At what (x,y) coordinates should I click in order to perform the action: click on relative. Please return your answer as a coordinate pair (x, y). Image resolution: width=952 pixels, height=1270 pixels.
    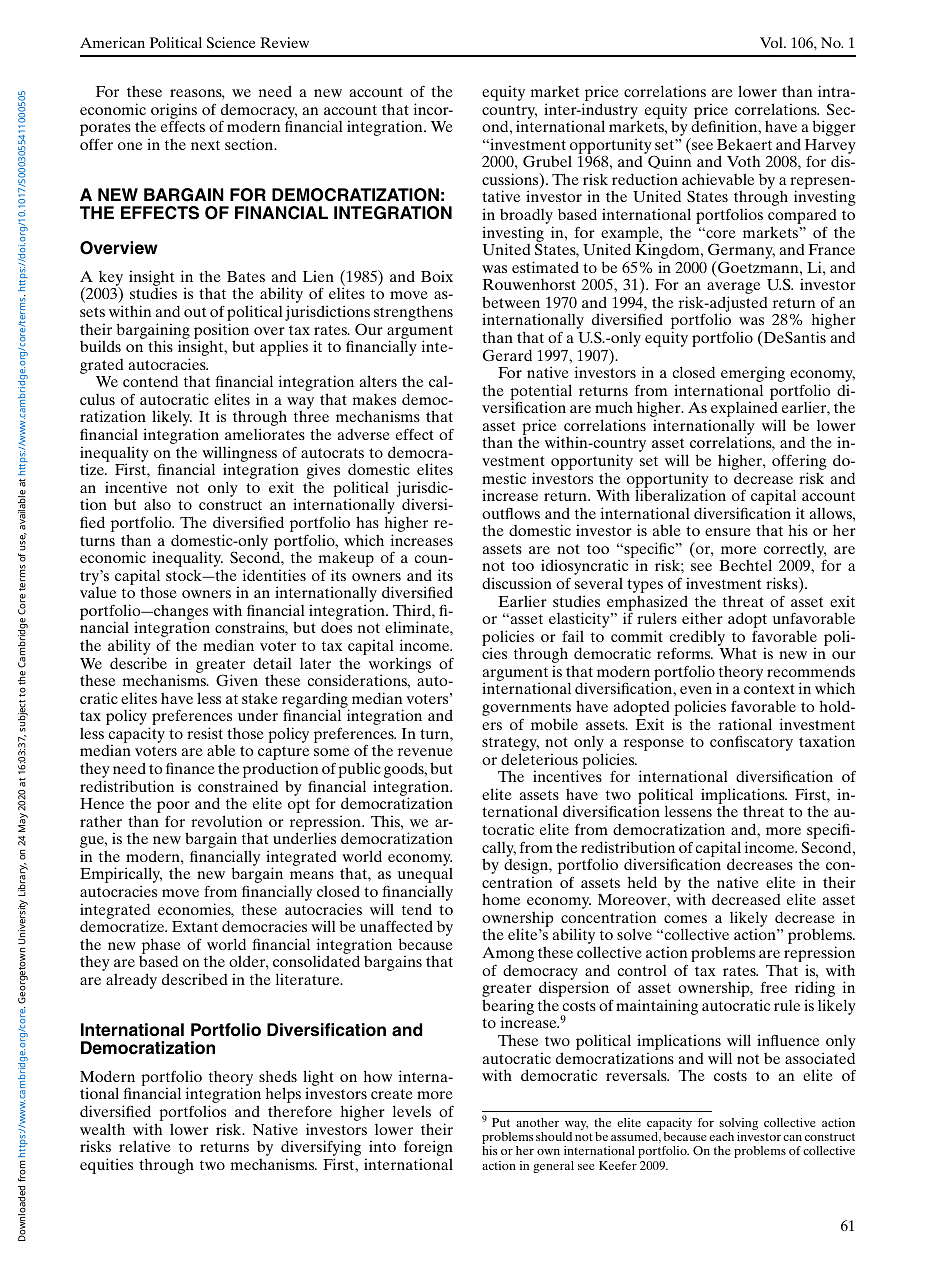
    Looking at the image, I should click on (145, 1146).
